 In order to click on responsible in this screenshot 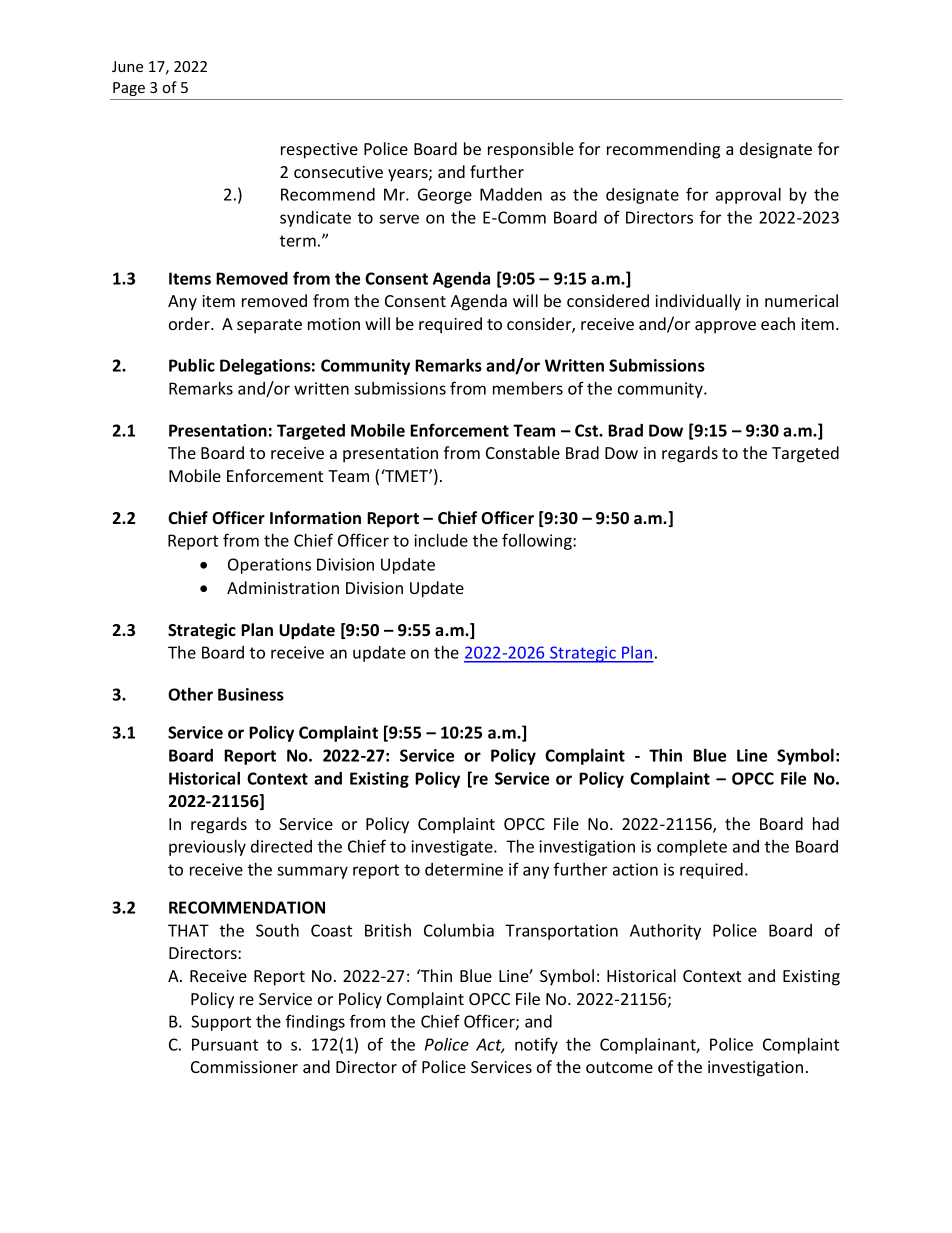, I will do `click(531, 150)`.
